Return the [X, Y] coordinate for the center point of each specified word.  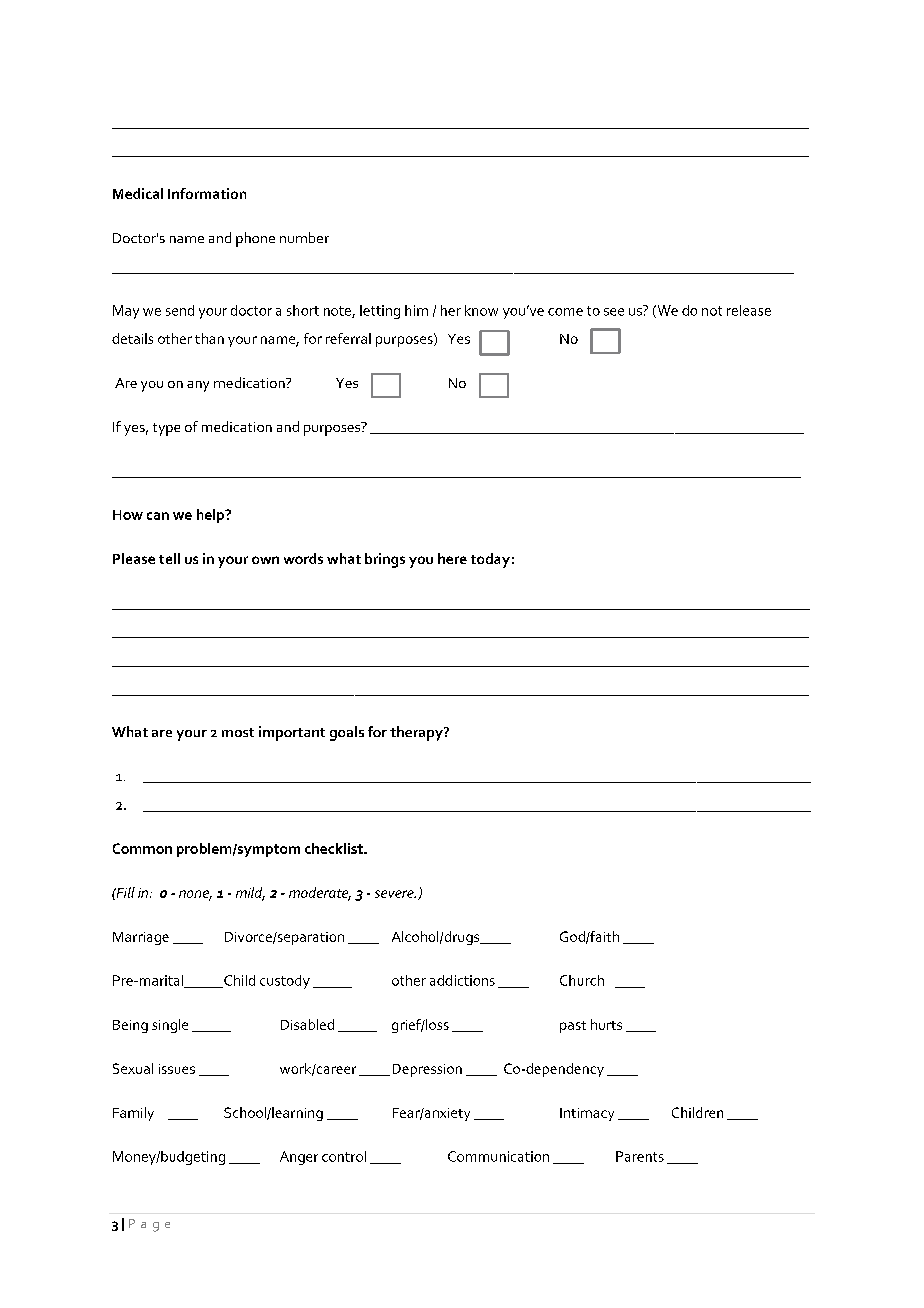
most [238, 732]
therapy [417, 733]
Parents [640, 1156]
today [490, 560]
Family [133, 1114]
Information [207, 193]
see [614, 312]
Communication [498, 1156]
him [416, 310]
